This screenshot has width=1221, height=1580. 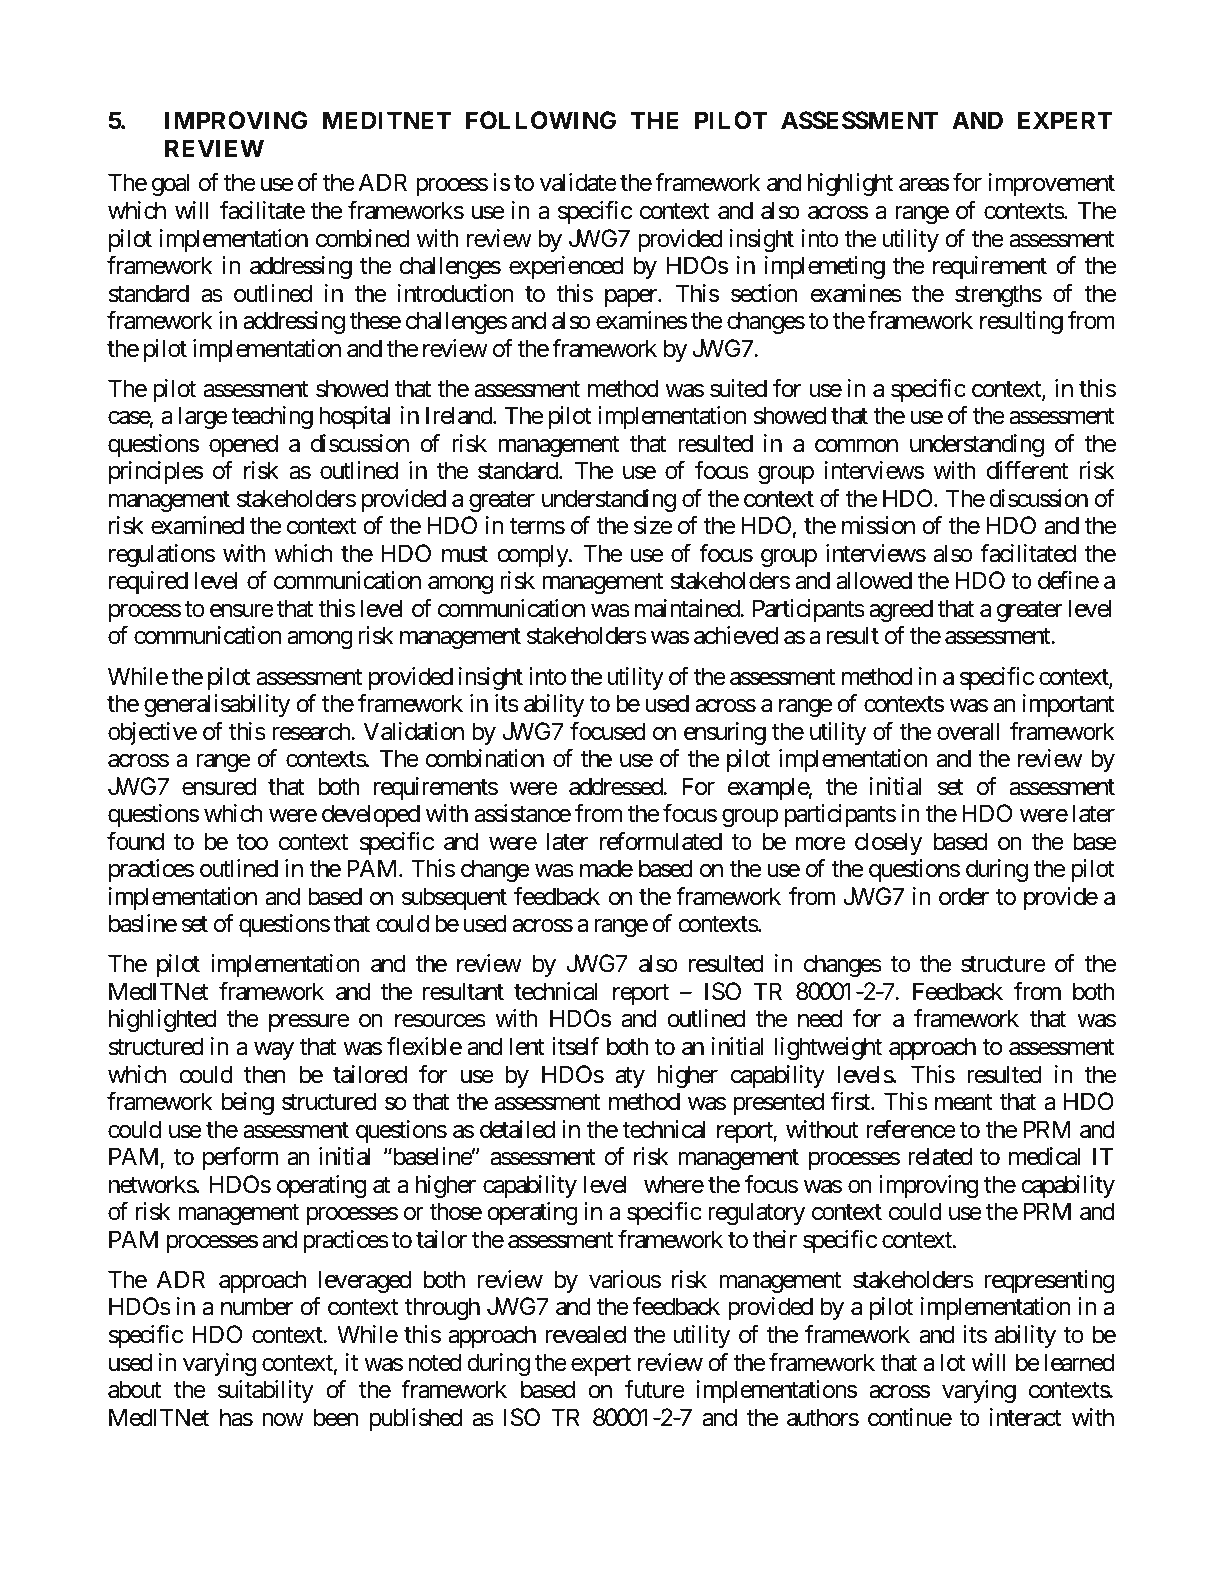 I want to click on goal, so click(x=170, y=184).
